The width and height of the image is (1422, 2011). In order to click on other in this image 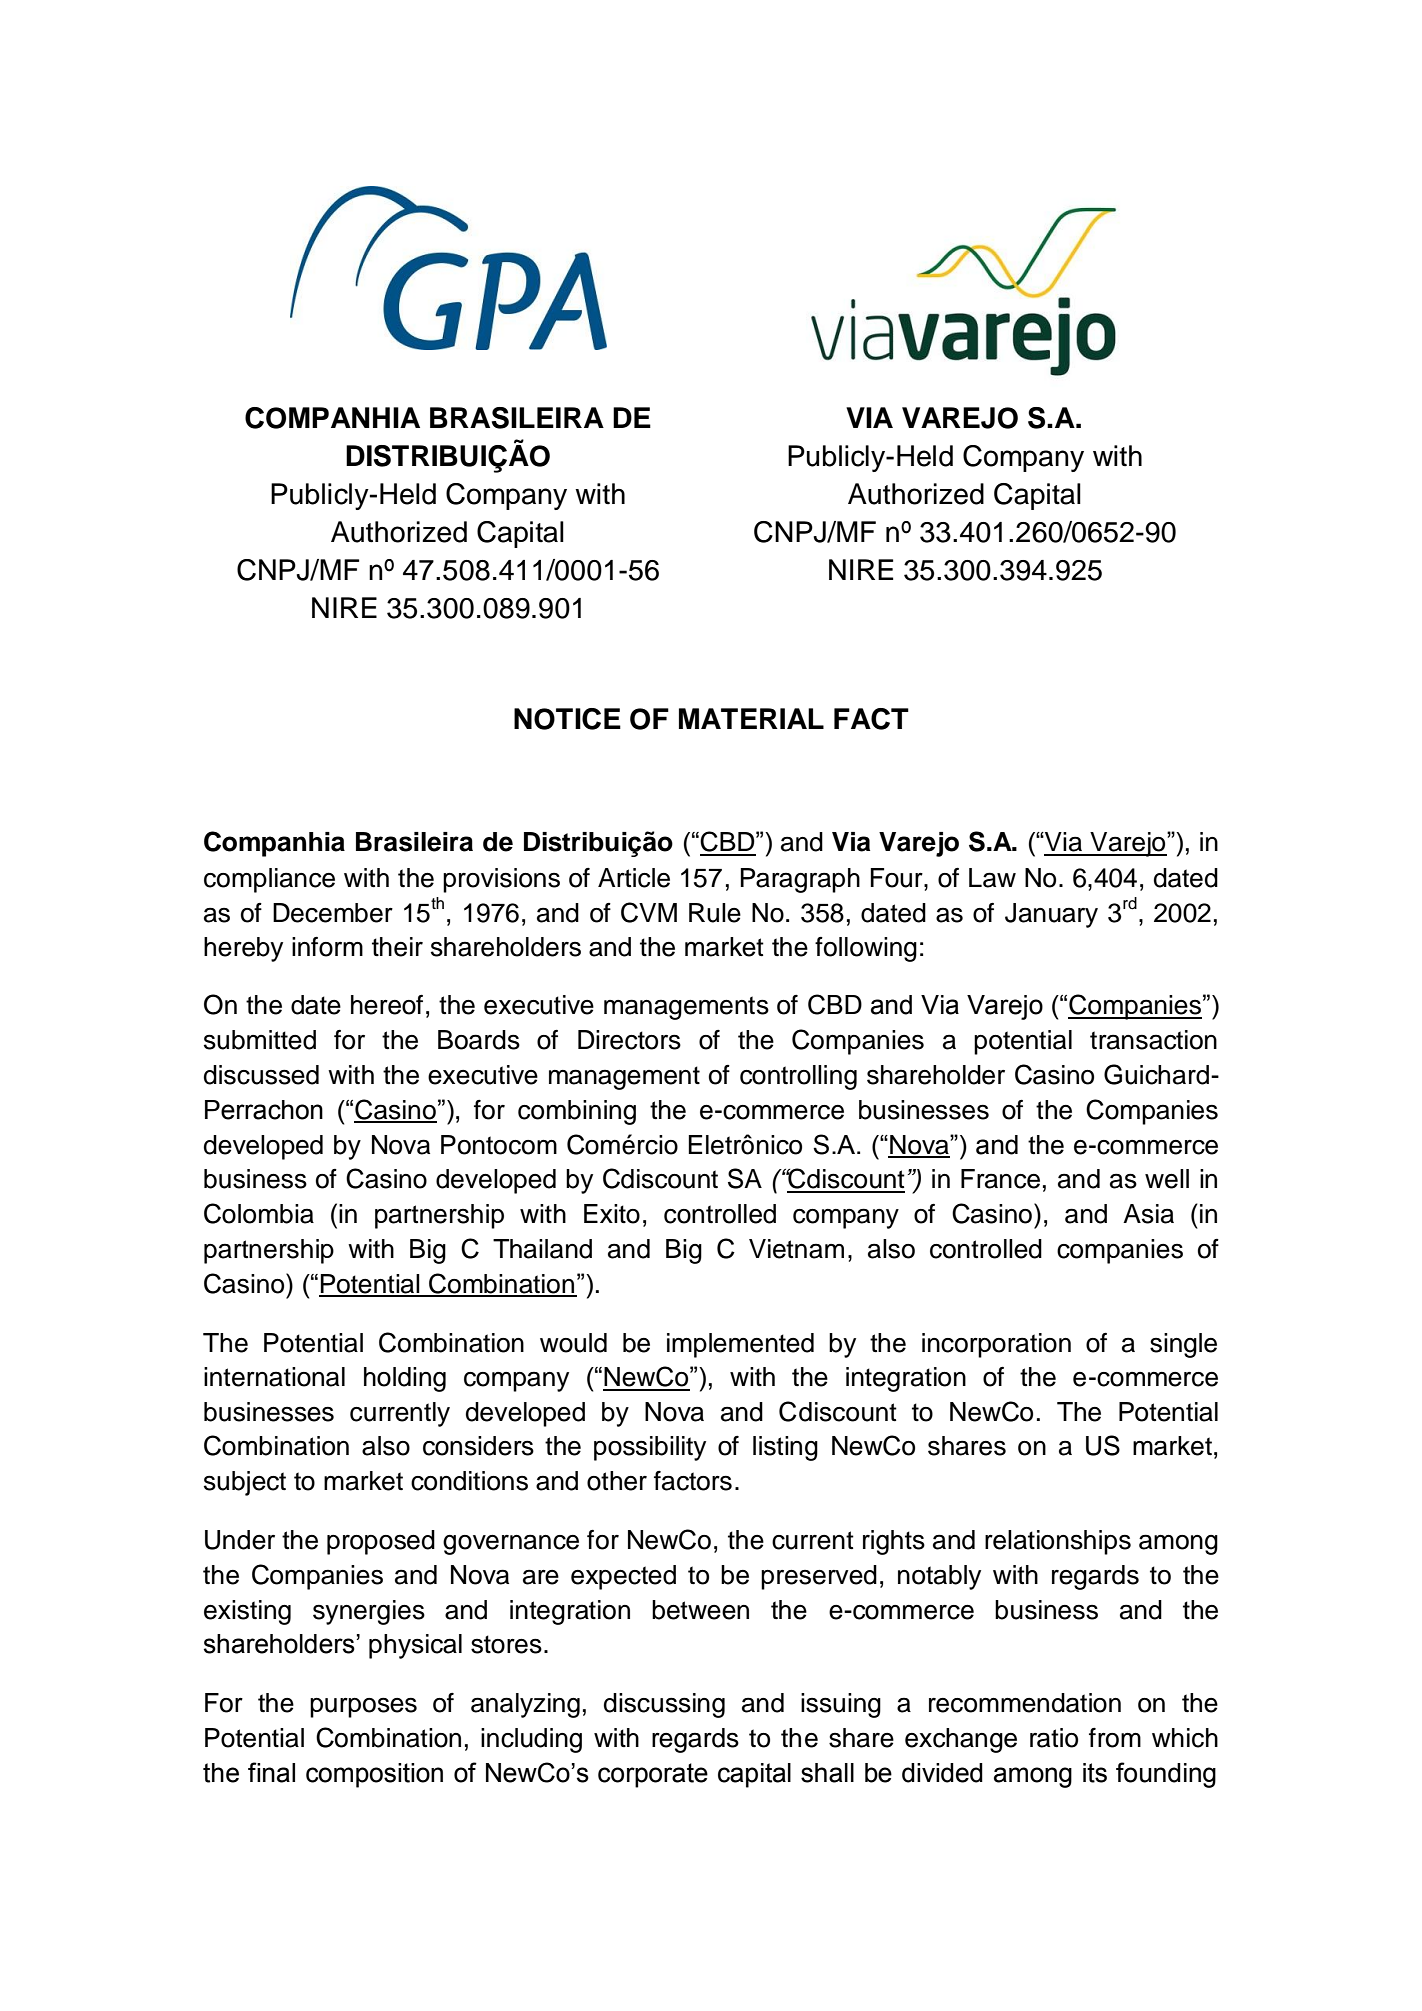, I will do `click(617, 1481)`.
